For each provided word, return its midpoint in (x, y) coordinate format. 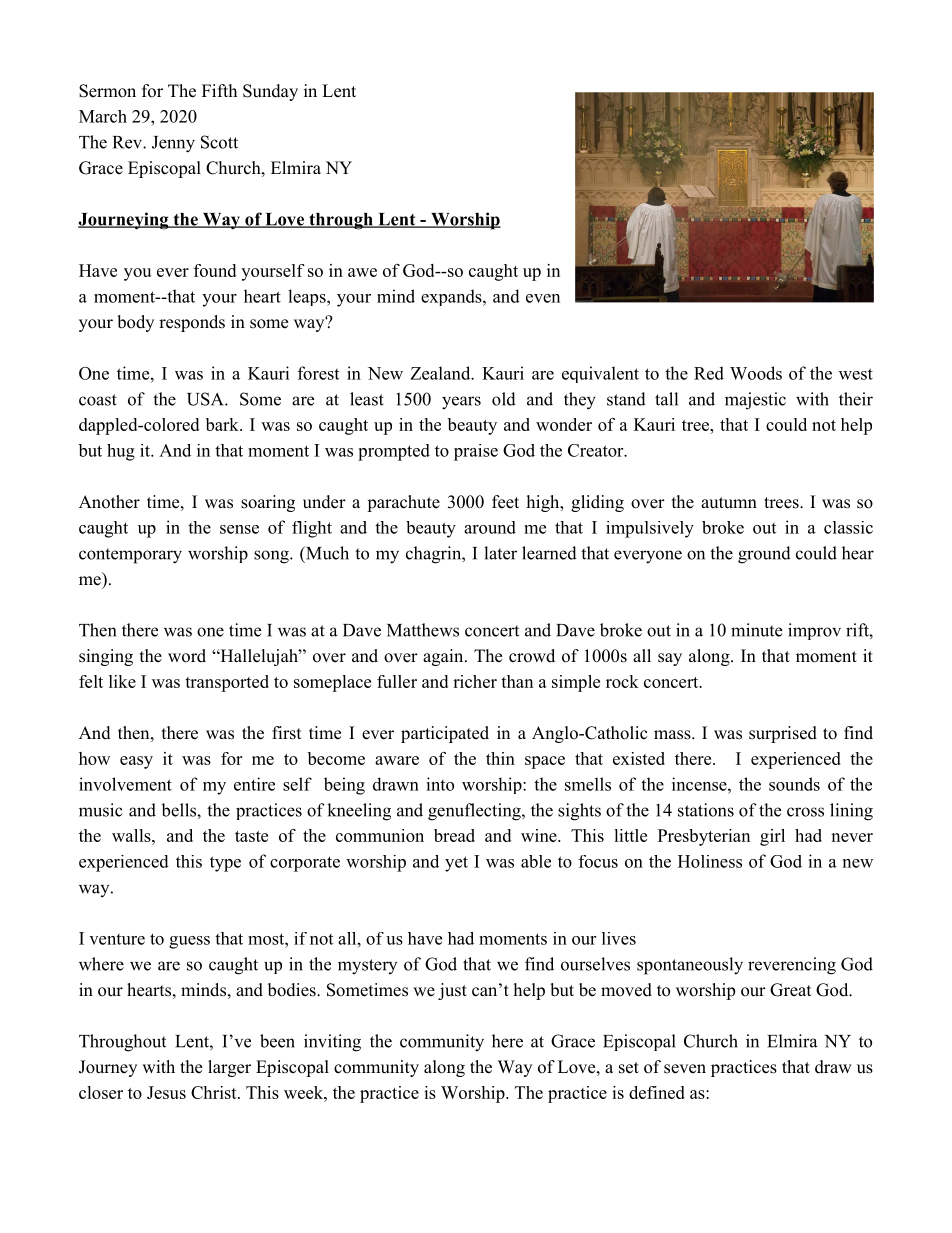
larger (229, 1068)
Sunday (270, 92)
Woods (756, 373)
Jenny (173, 144)
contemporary (130, 556)
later (500, 553)
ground (764, 555)
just (452, 991)
